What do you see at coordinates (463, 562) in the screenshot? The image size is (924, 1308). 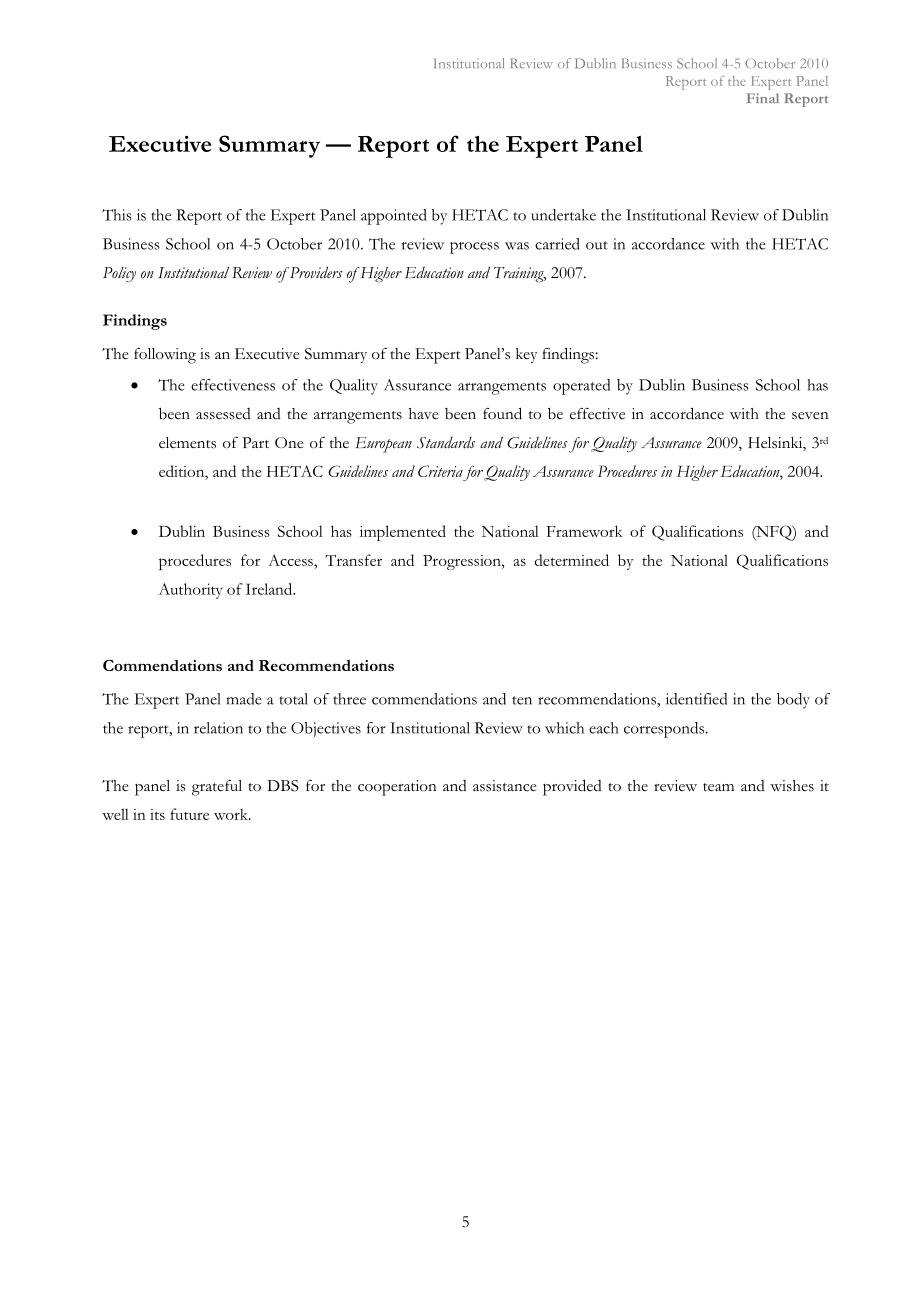 I see `Progression` at bounding box center [463, 562].
